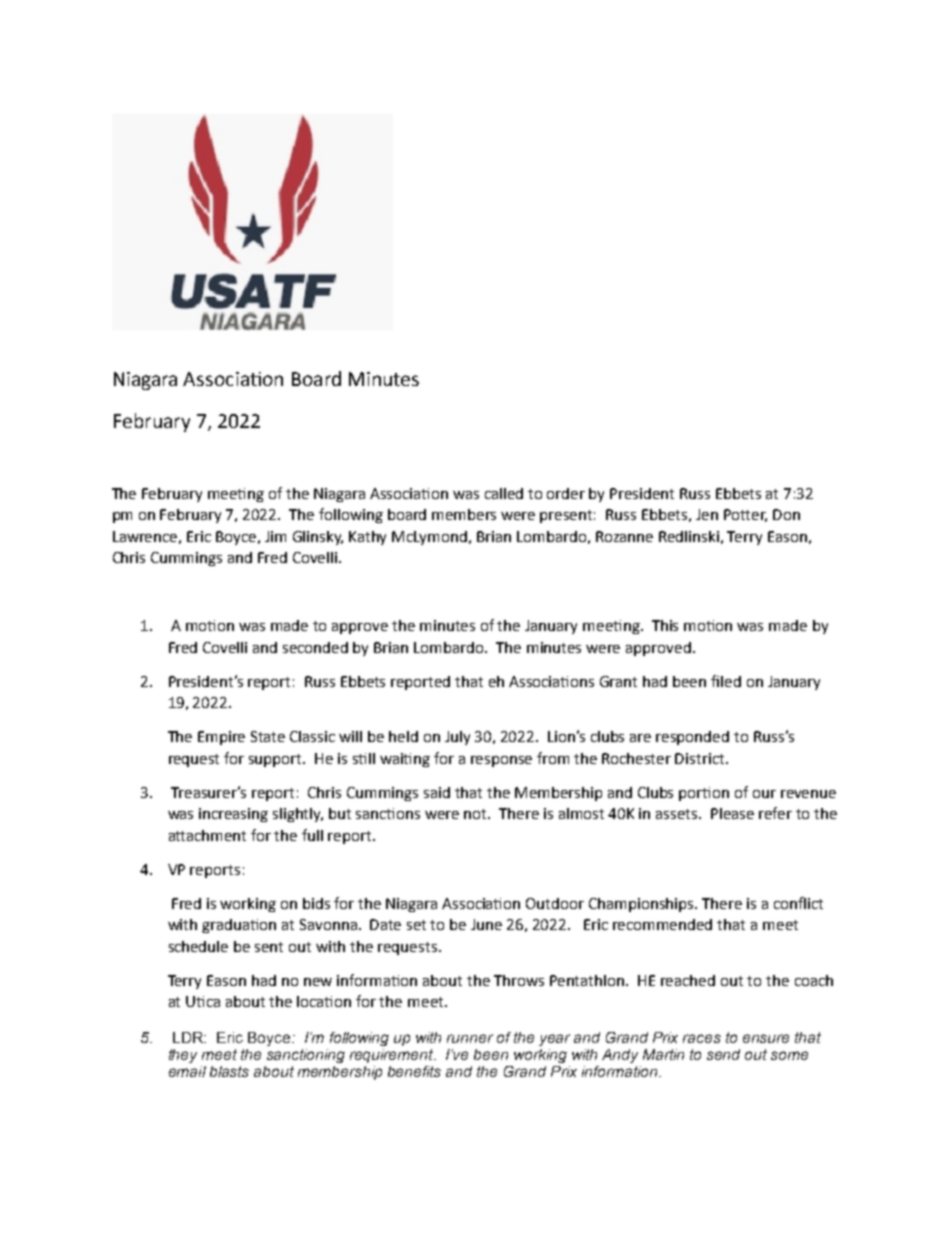 Image resolution: width=952 pixels, height=1233 pixels. What do you see at coordinates (501, 761) in the document?
I see `response` at bounding box center [501, 761].
